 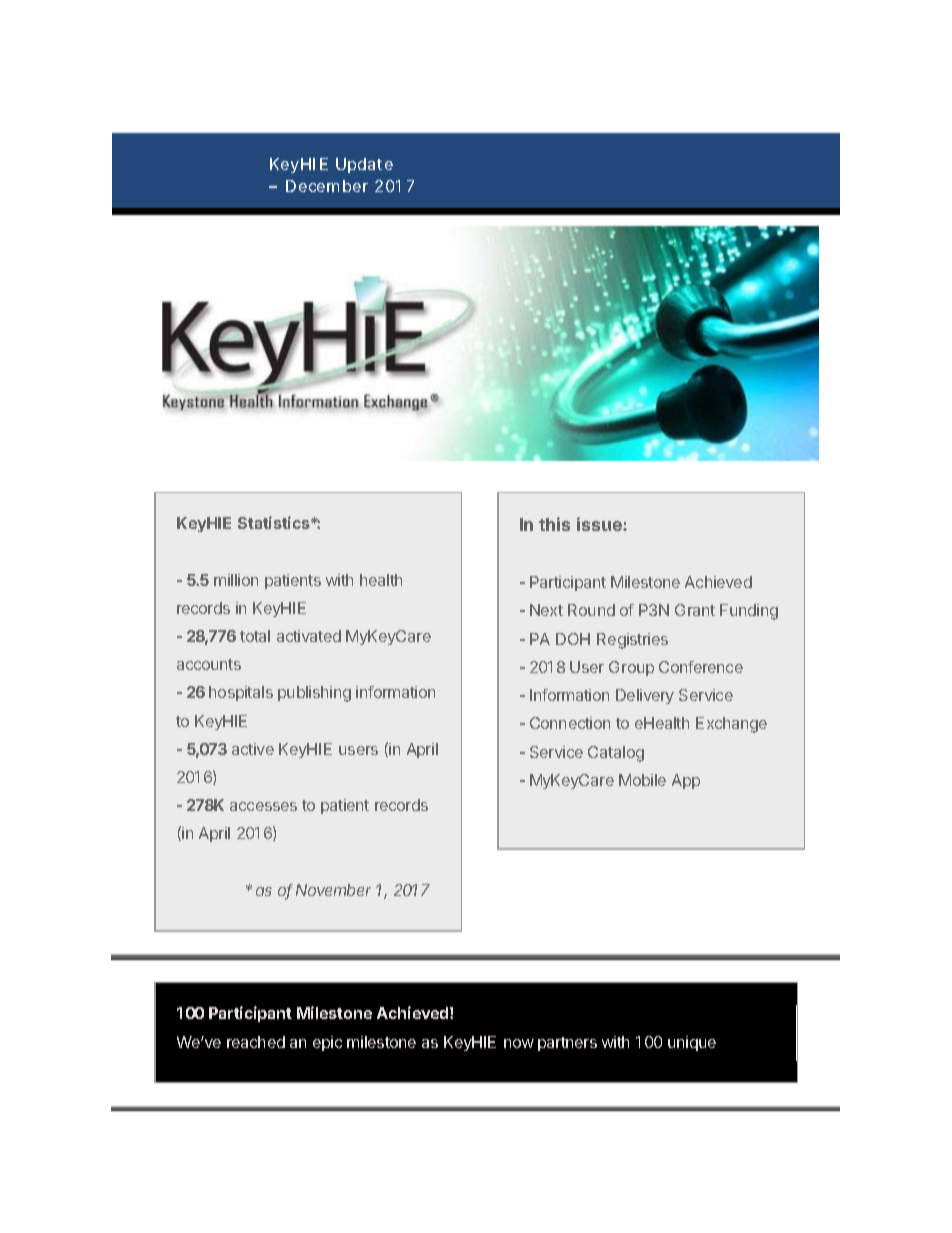 I want to click on Update, so click(x=364, y=165).
